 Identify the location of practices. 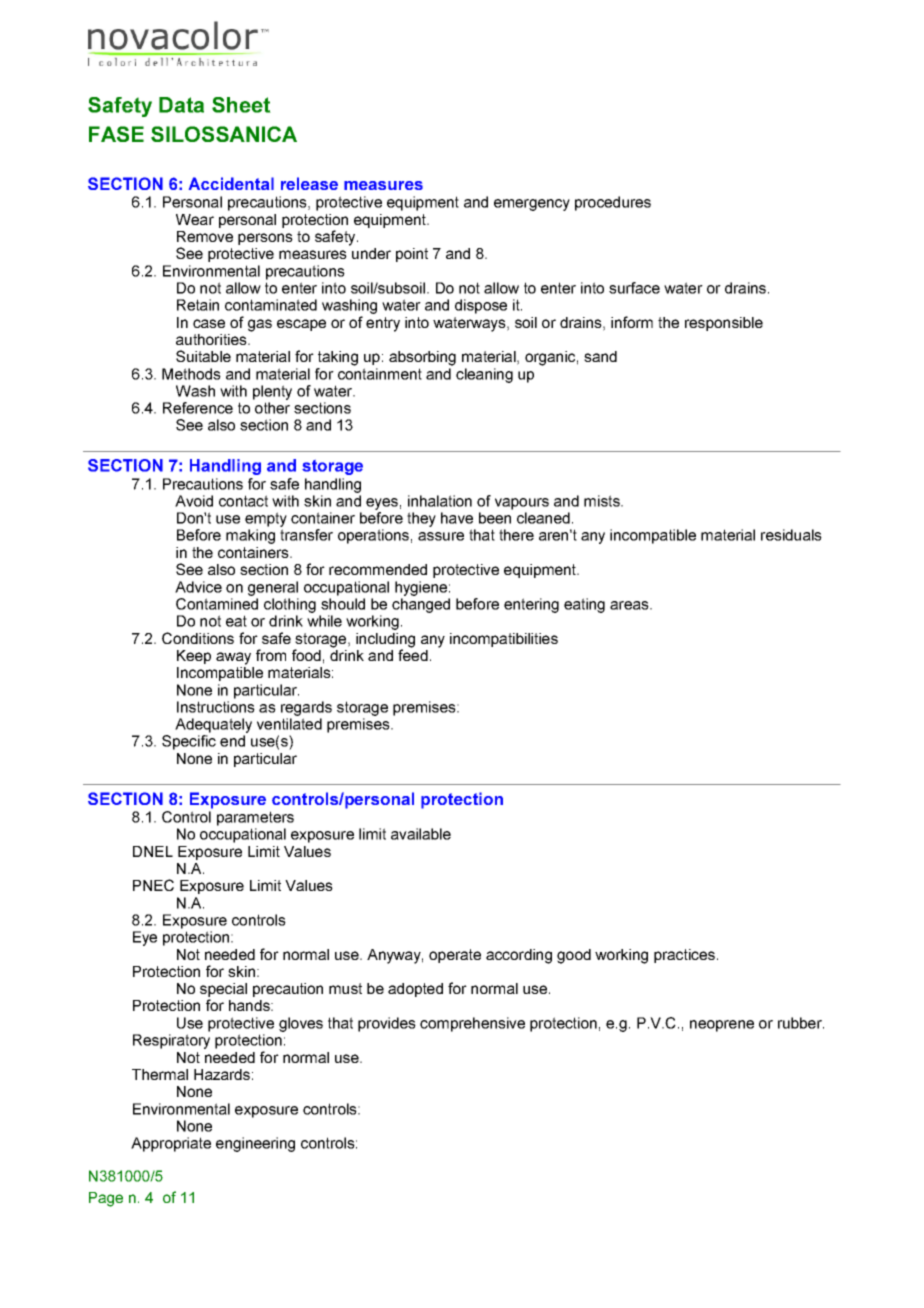
(686, 956).
